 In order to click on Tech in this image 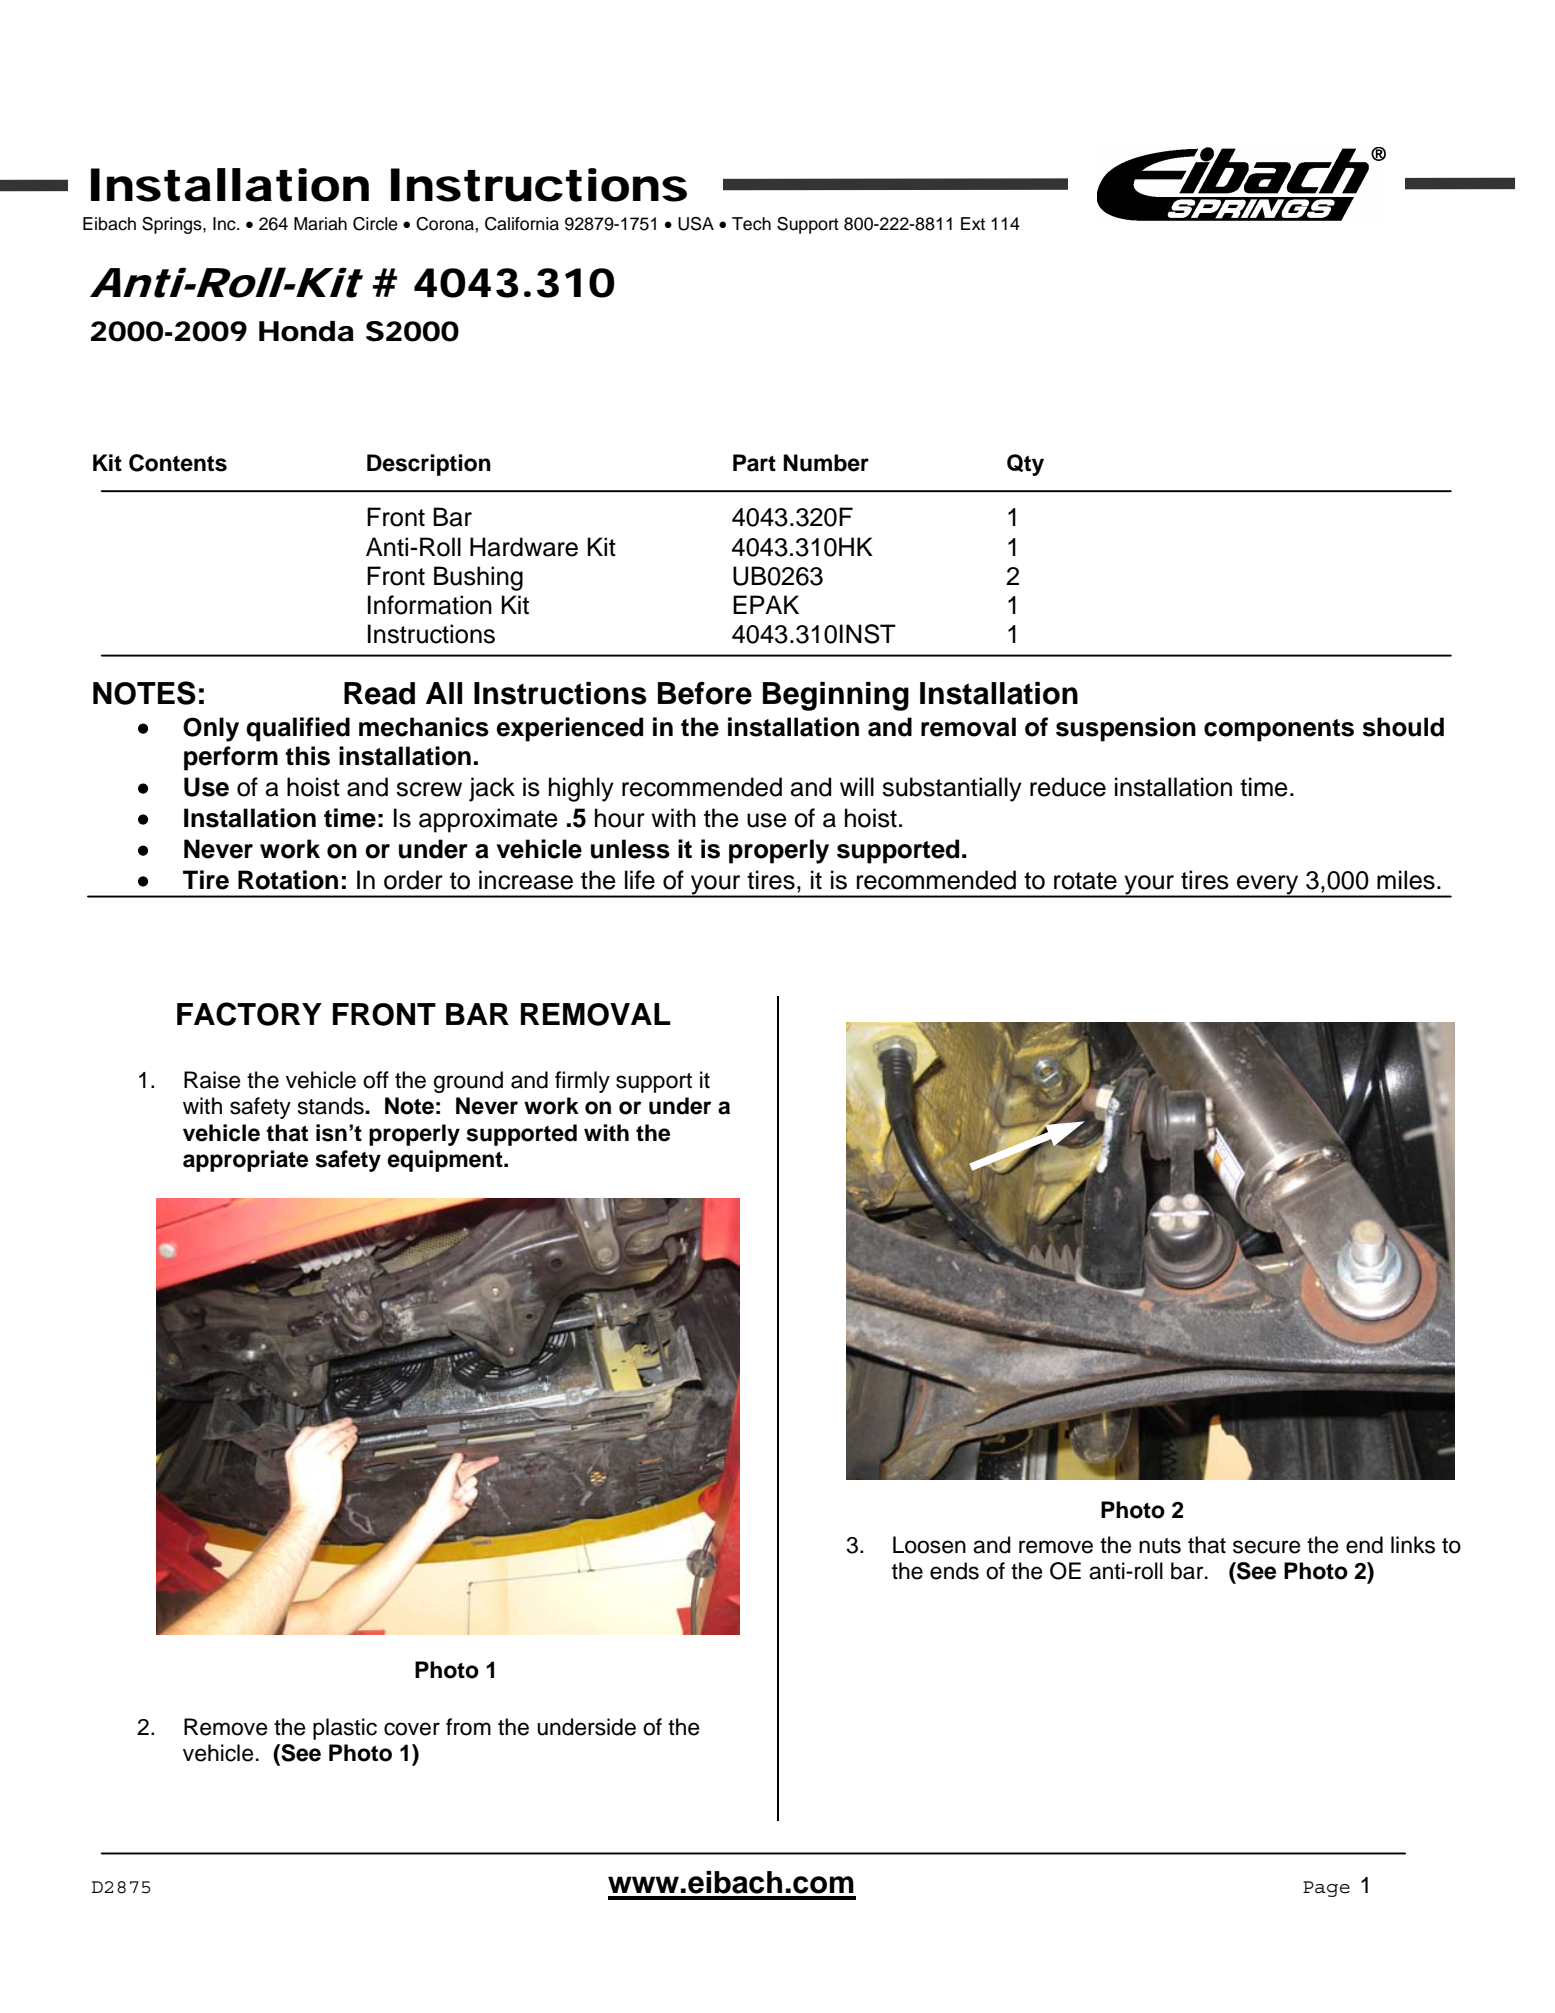, I will do `click(751, 224)`.
